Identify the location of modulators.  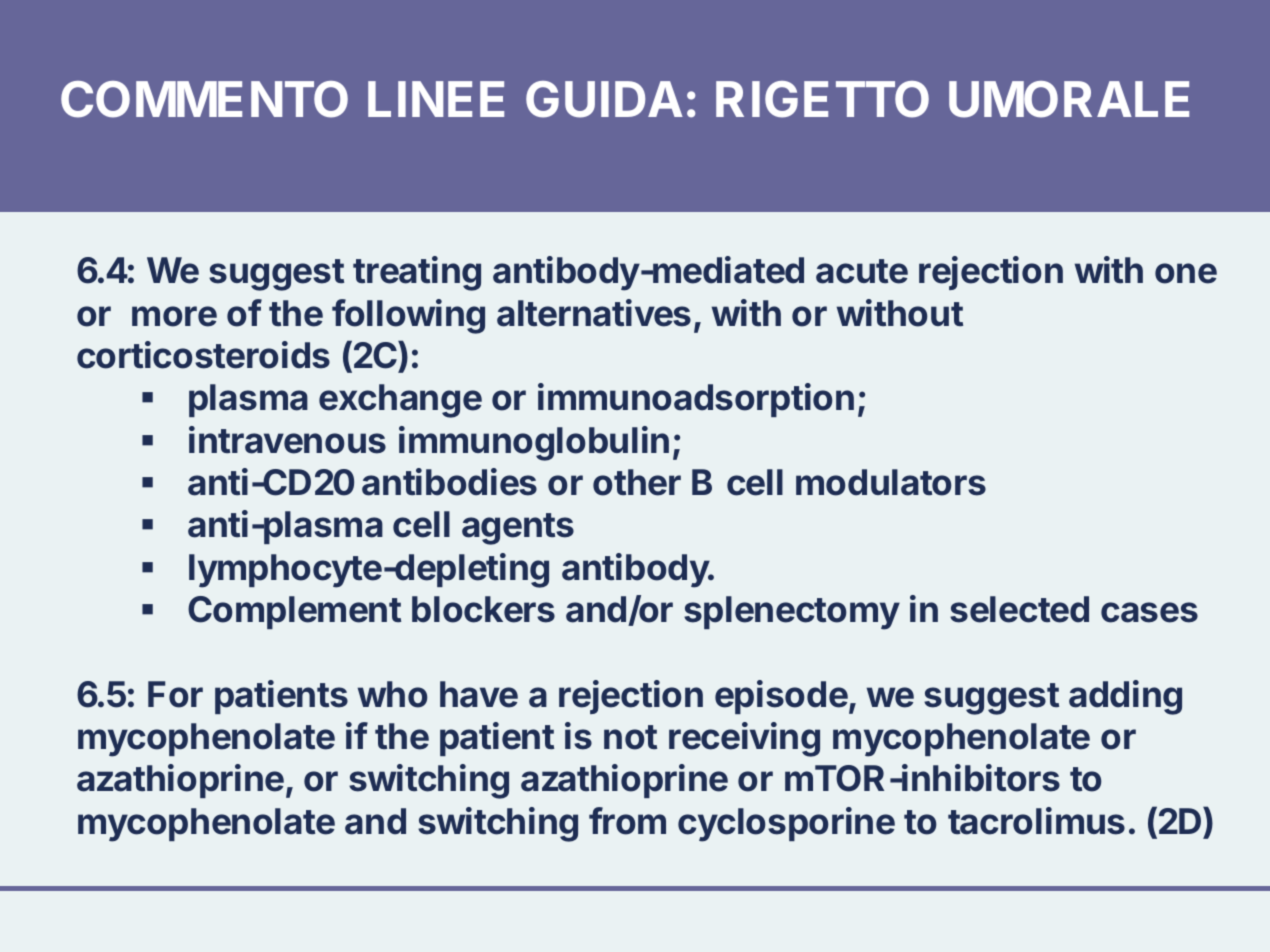
(891, 482).
